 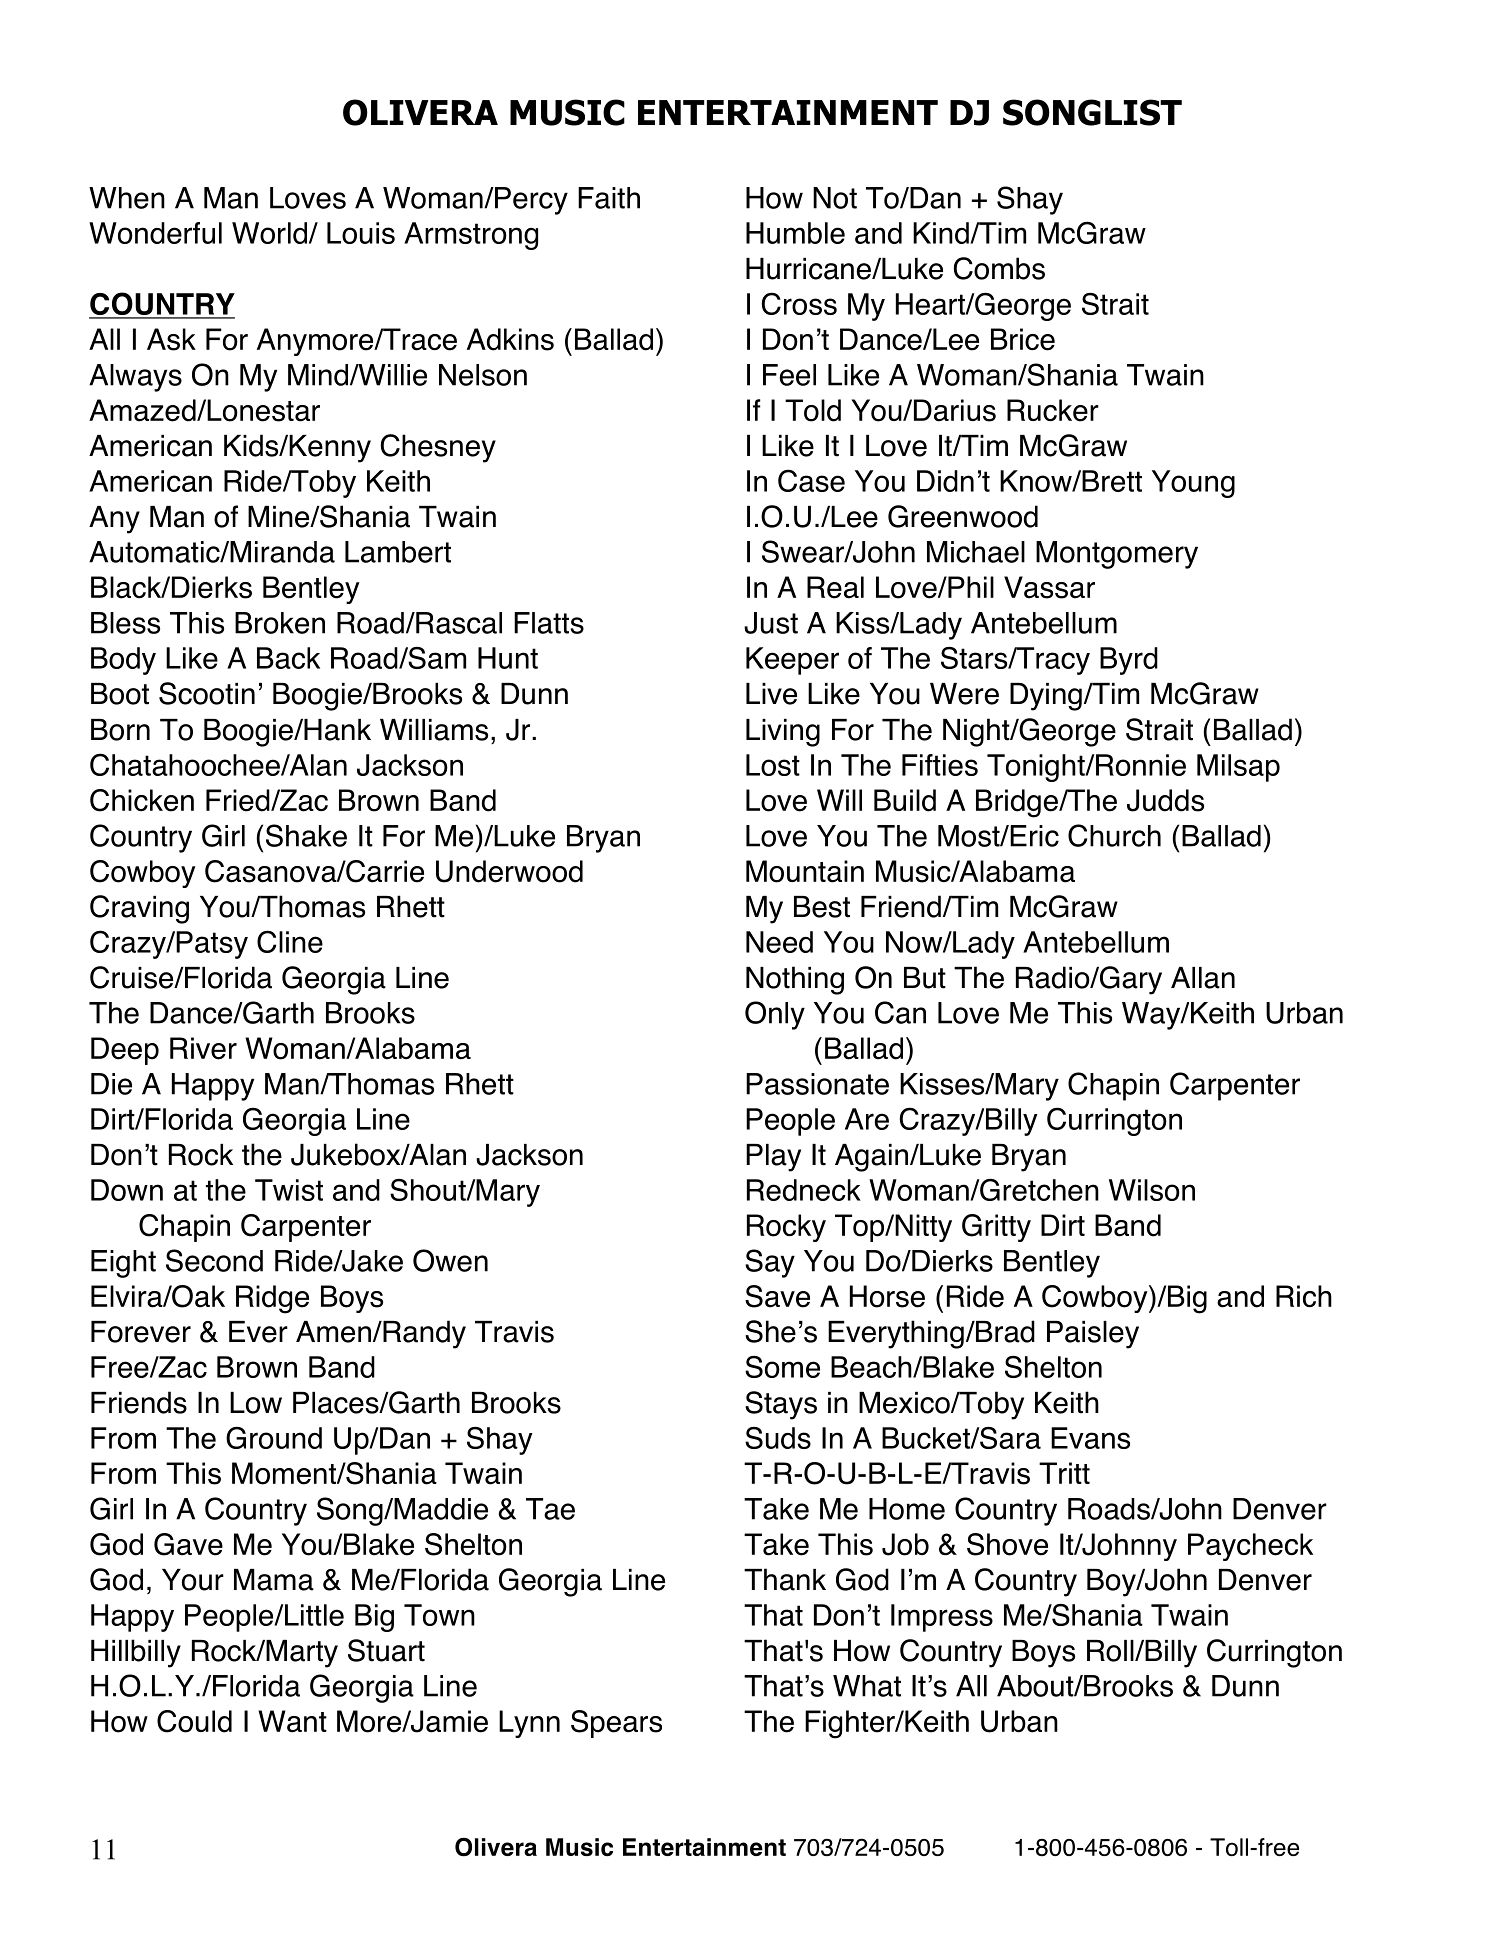 What do you see at coordinates (214, 1260) in the screenshot?
I see `Second` at bounding box center [214, 1260].
